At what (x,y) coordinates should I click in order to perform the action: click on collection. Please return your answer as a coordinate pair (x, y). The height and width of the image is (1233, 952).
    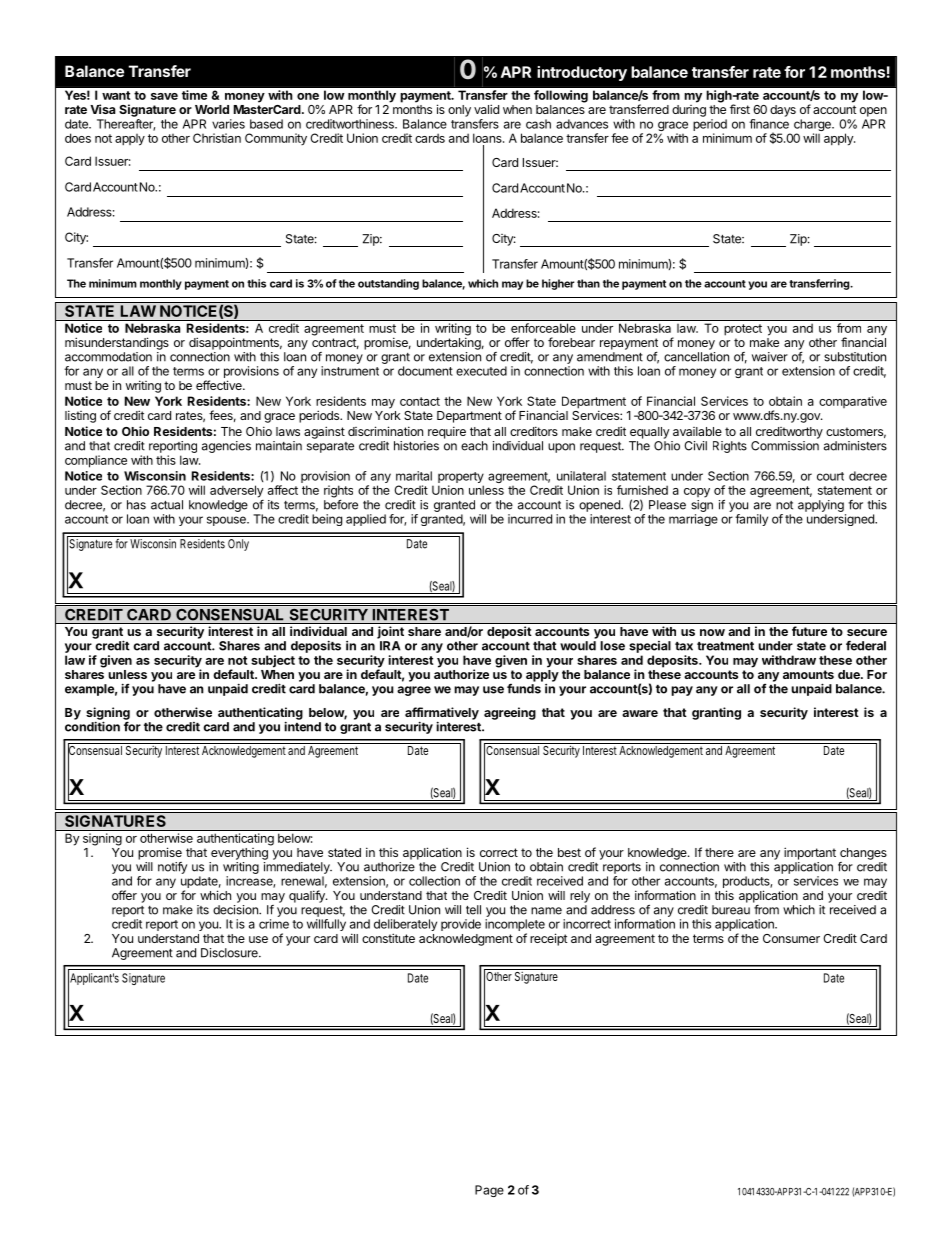
    Looking at the image, I should click on (434, 881).
